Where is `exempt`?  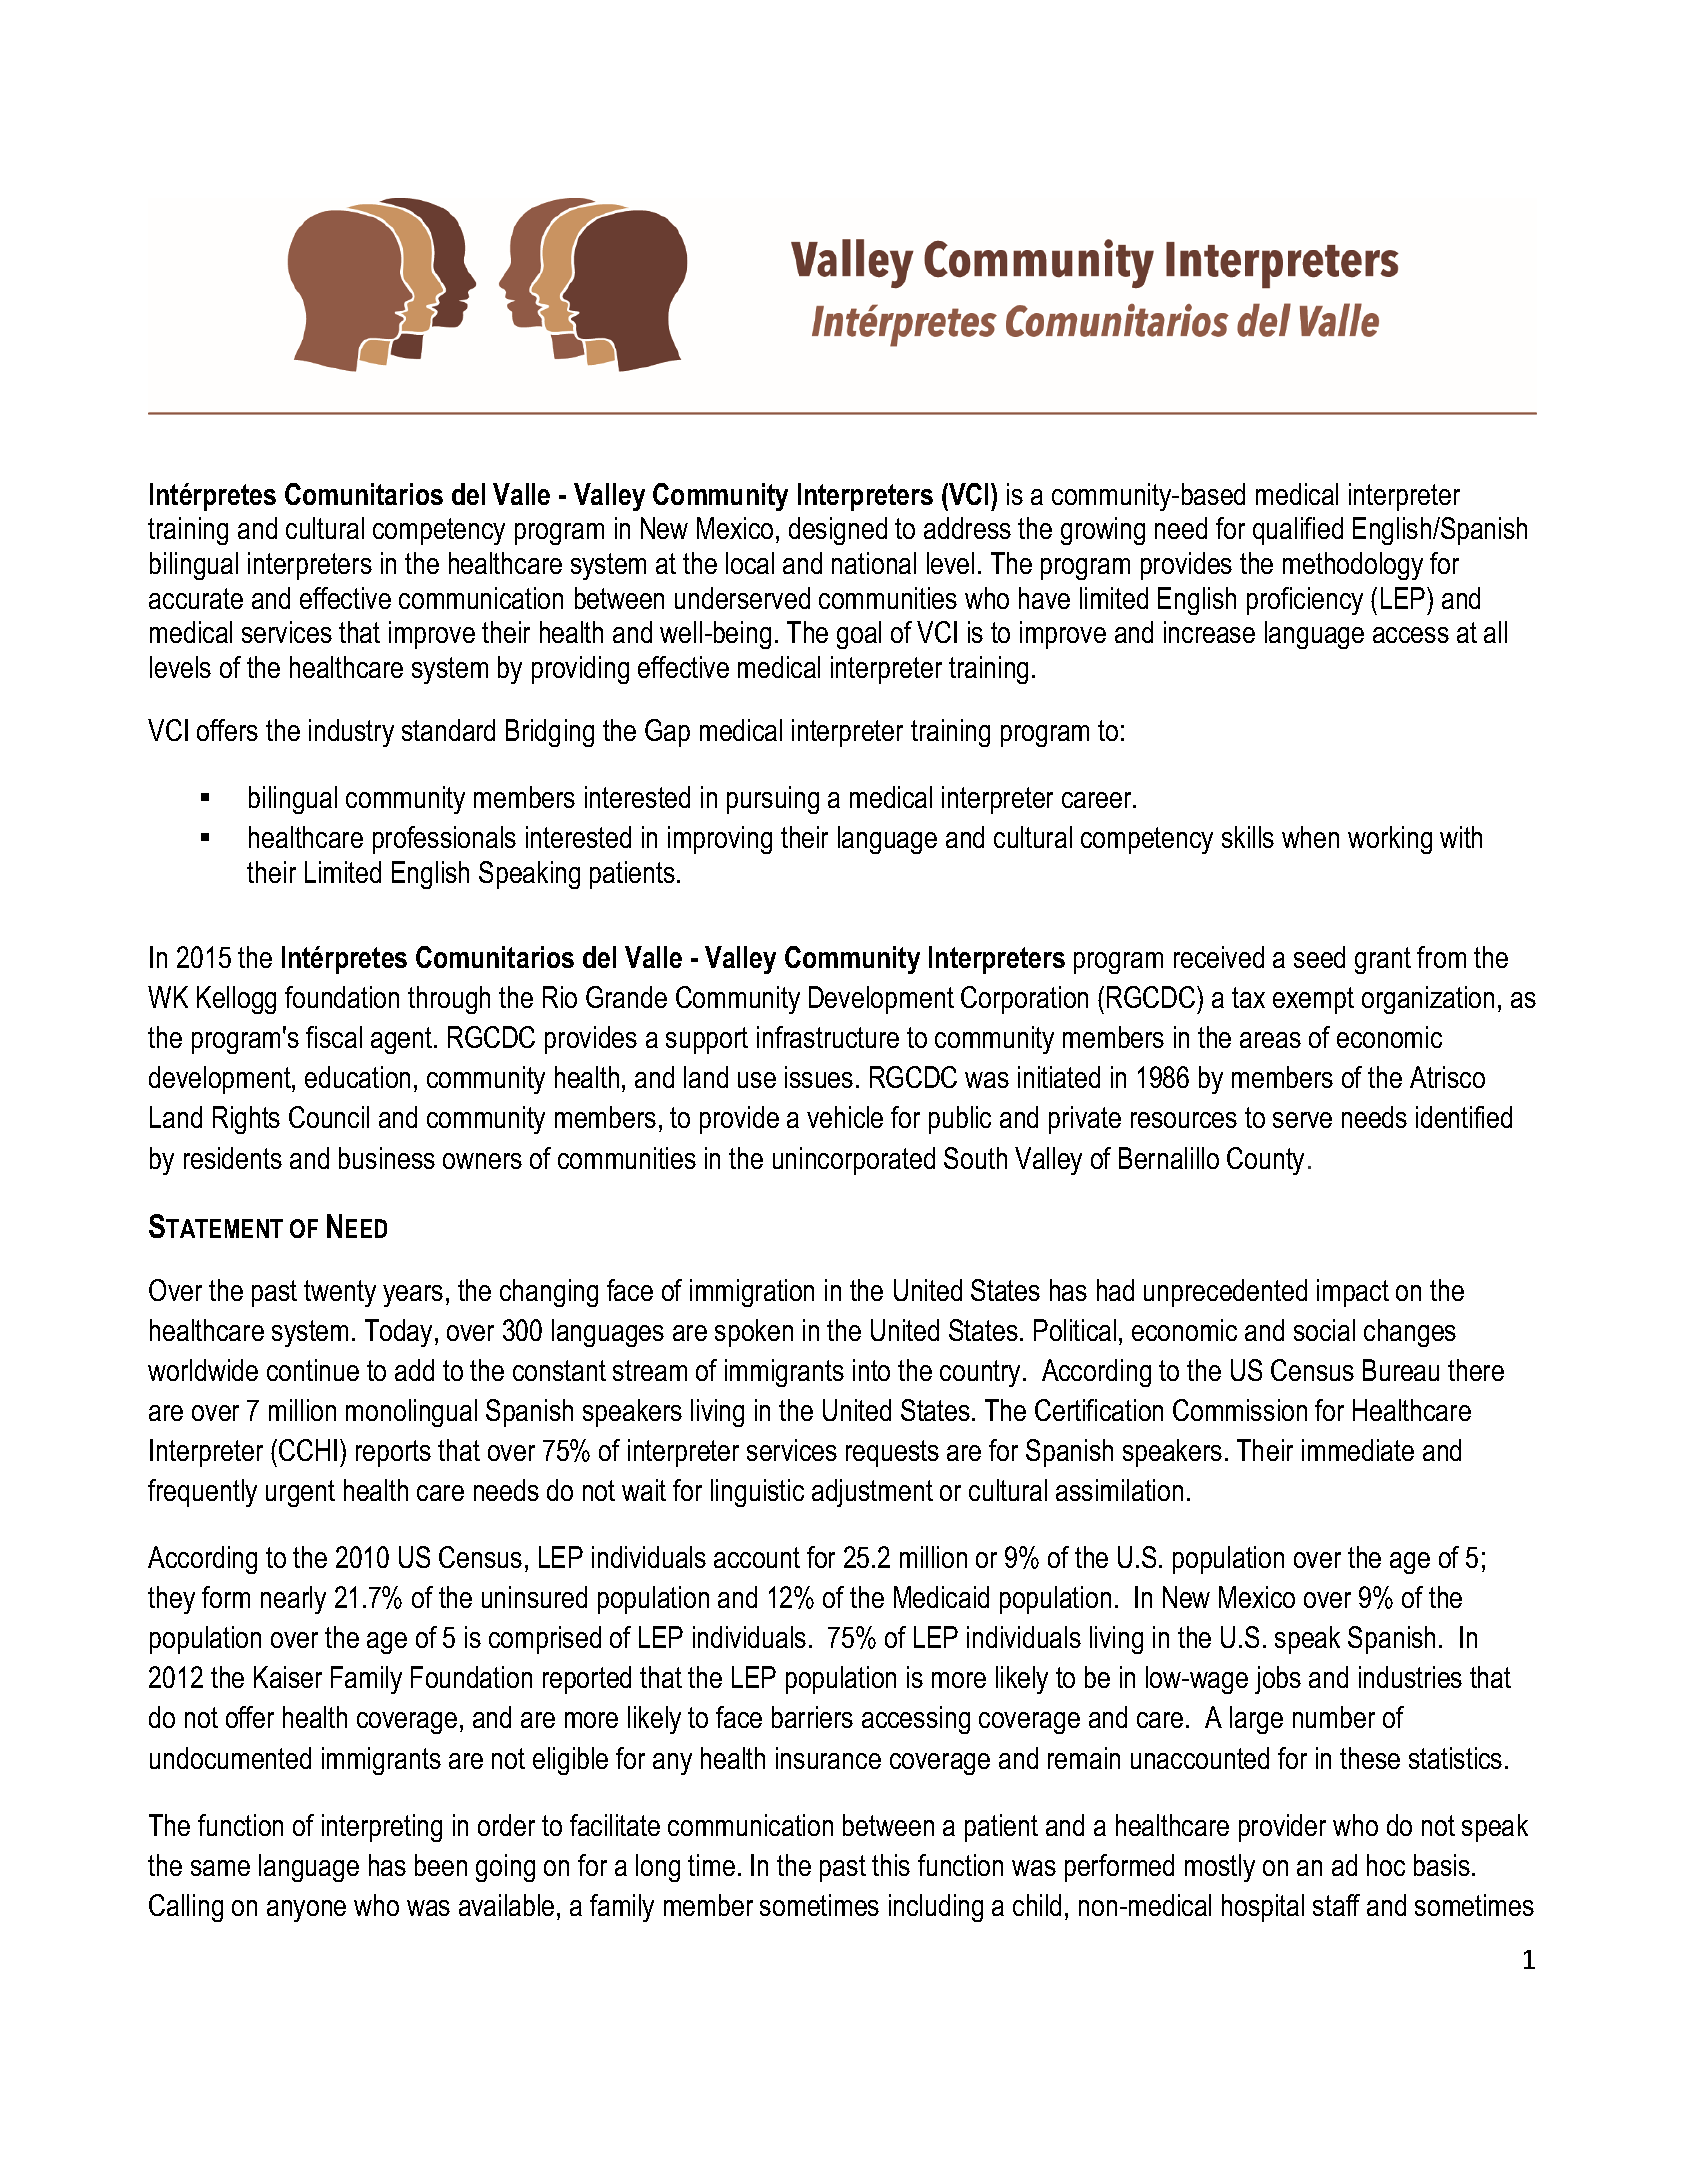
exempt is located at coordinates (1313, 1000).
